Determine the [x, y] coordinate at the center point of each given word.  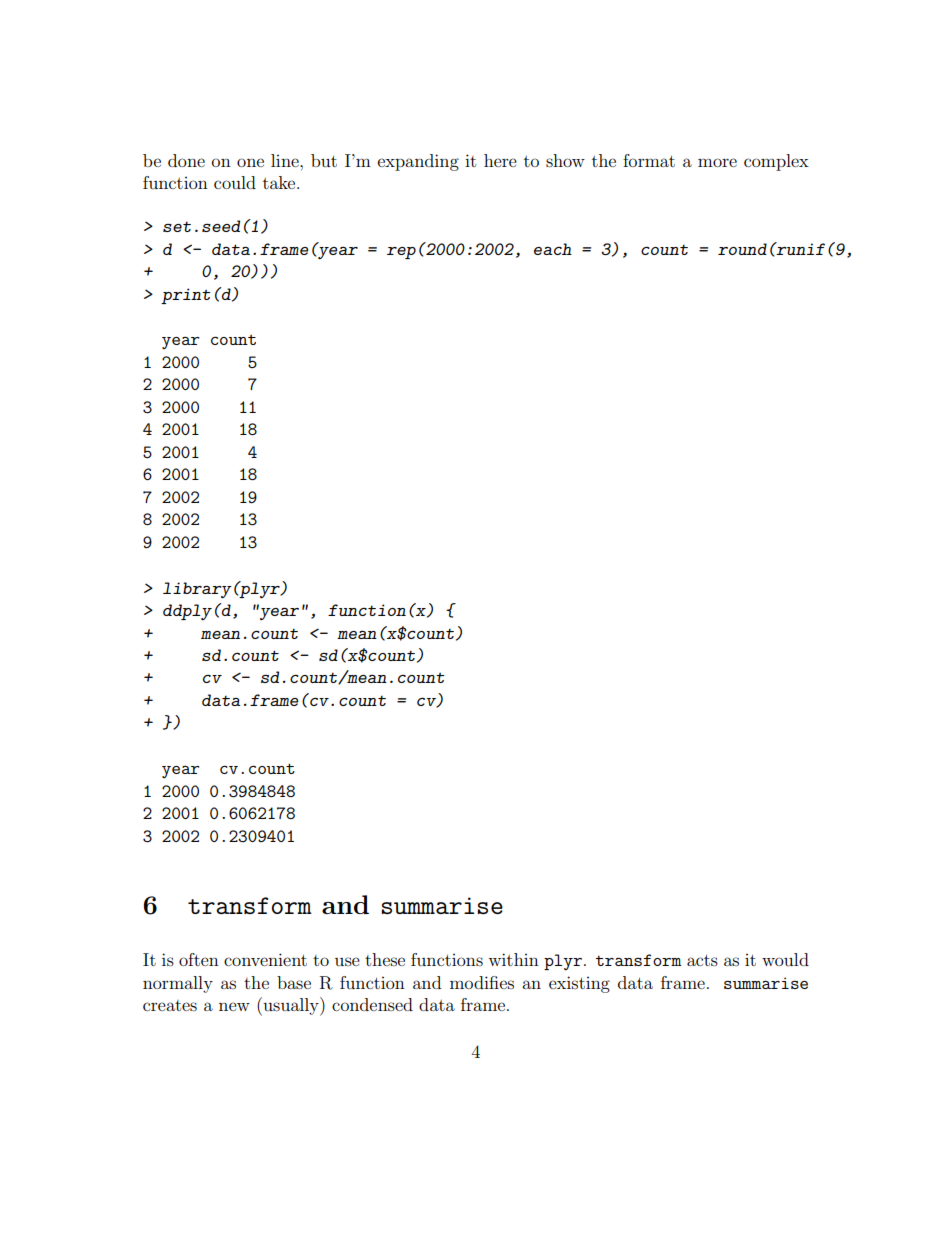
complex [776, 162]
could [235, 182]
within [513, 959]
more [717, 162]
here [500, 160]
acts [702, 960]
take [280, 182]
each [553, 249]
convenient [265, 959]
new [234, 1006]
